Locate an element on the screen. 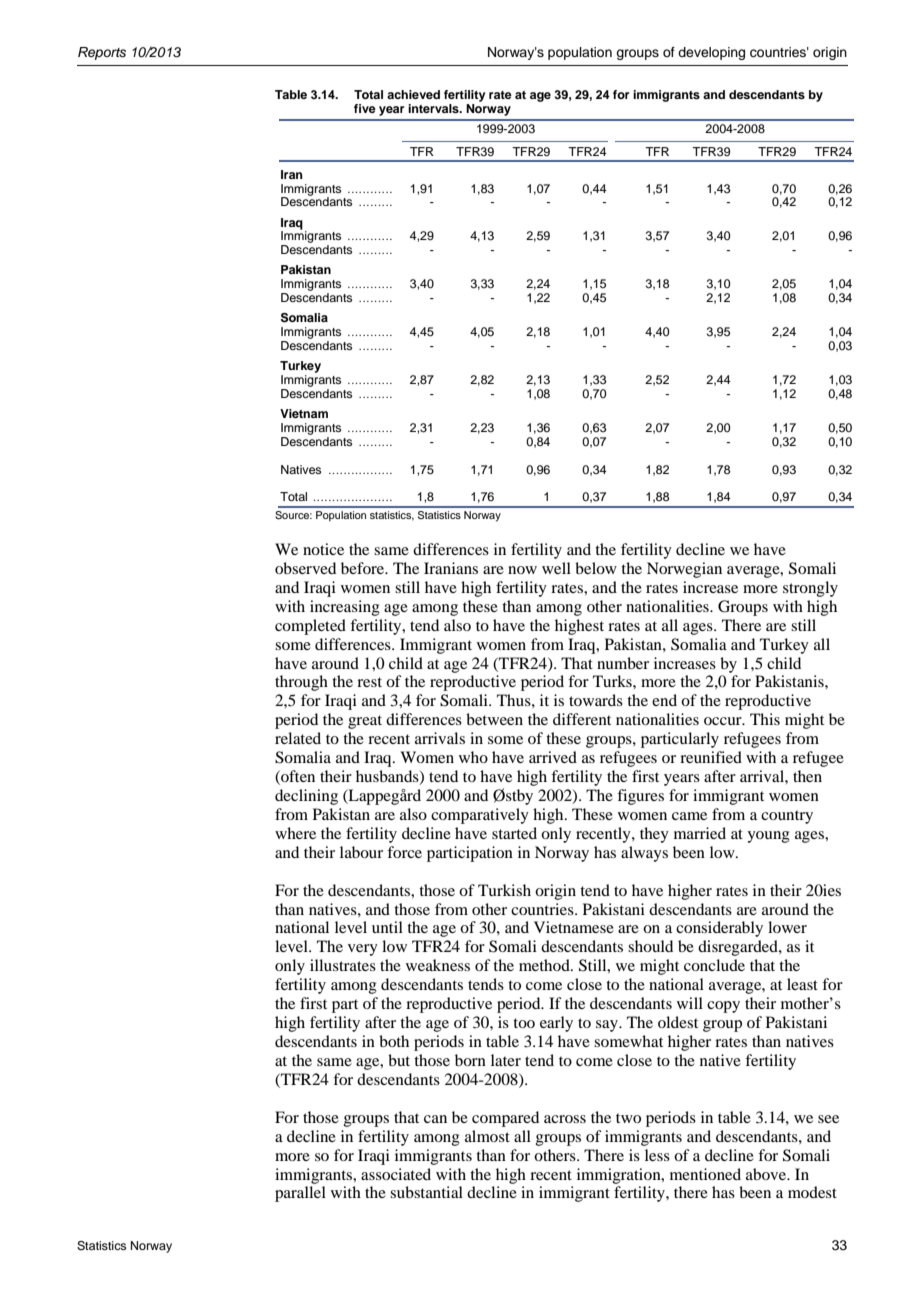 The image size is (924, 1308). Reports is located at coordinates (102, 53).
